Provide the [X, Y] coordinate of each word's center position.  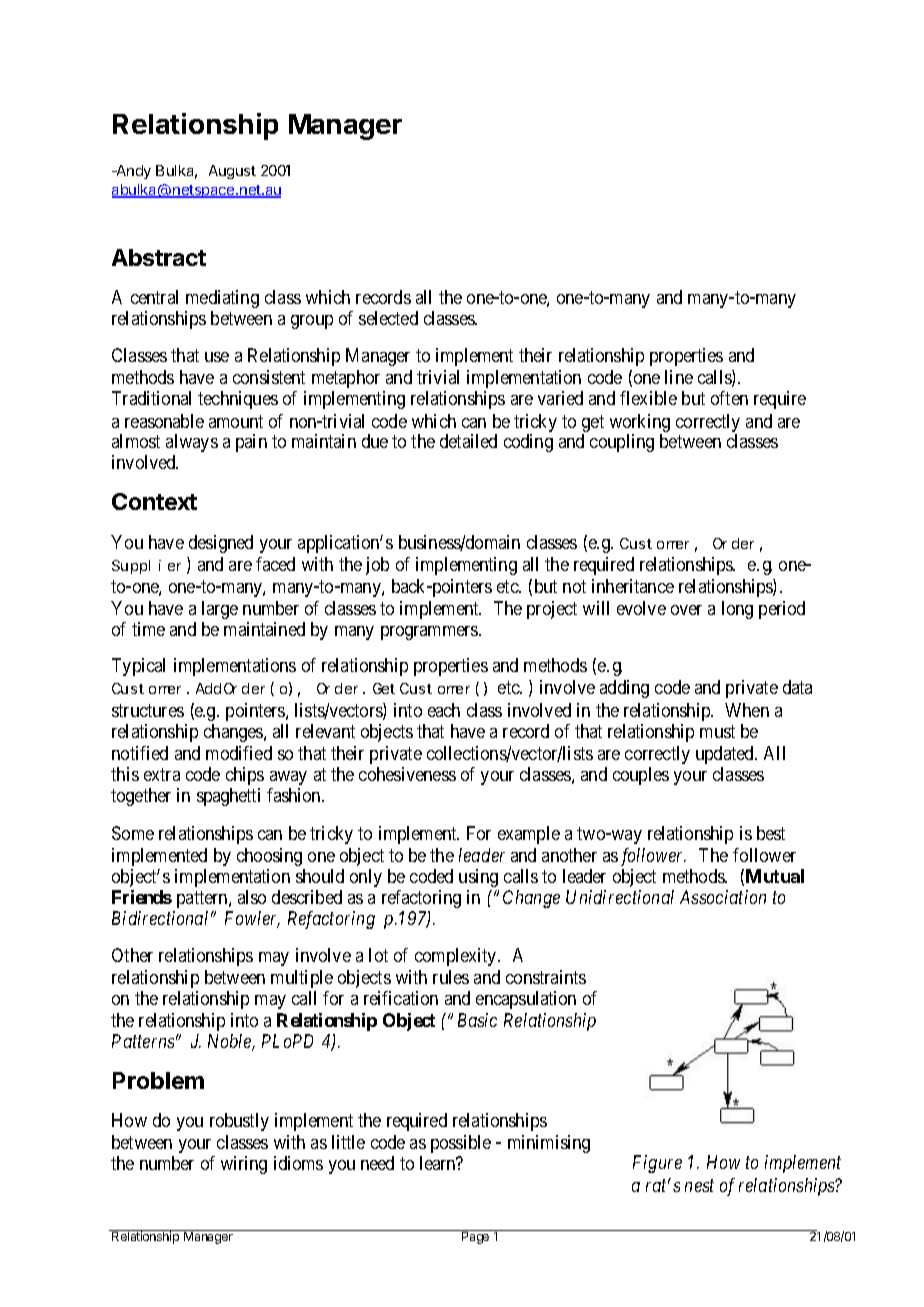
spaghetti [228, 797]
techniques [238, 400]
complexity [457, 957]
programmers [430, 633]
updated [726, 755]
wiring [244, 1165]
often [729, 398]
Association [723, 897]
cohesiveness [407, 774]
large [220, 610]
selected [388, 318]
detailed [468, 441]
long [737, 610]
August [232, 172]
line [679, 377]
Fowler [252, 919]
